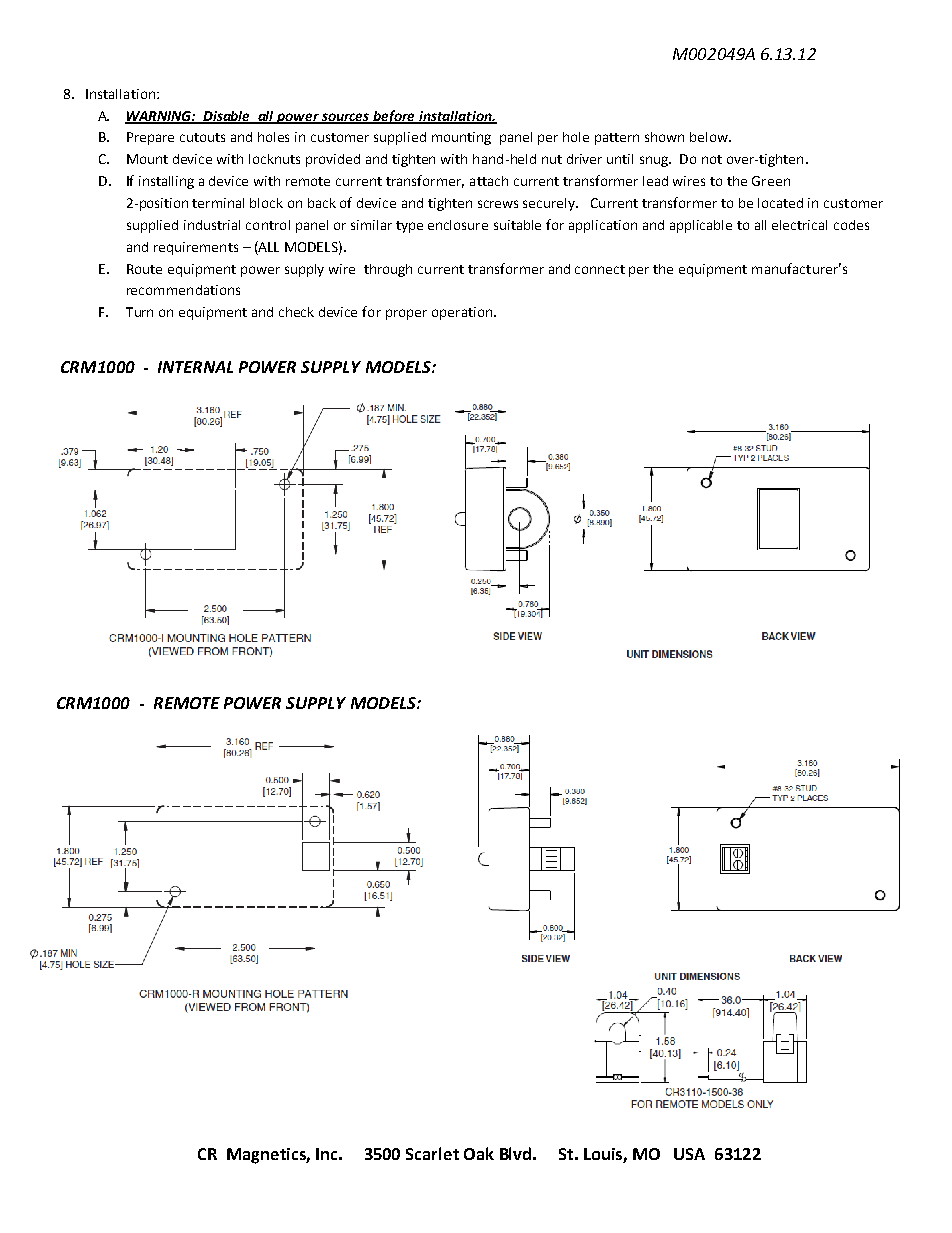 The width and height of the image is (952, 1233). I want to click on attach, so click(489, 181).
